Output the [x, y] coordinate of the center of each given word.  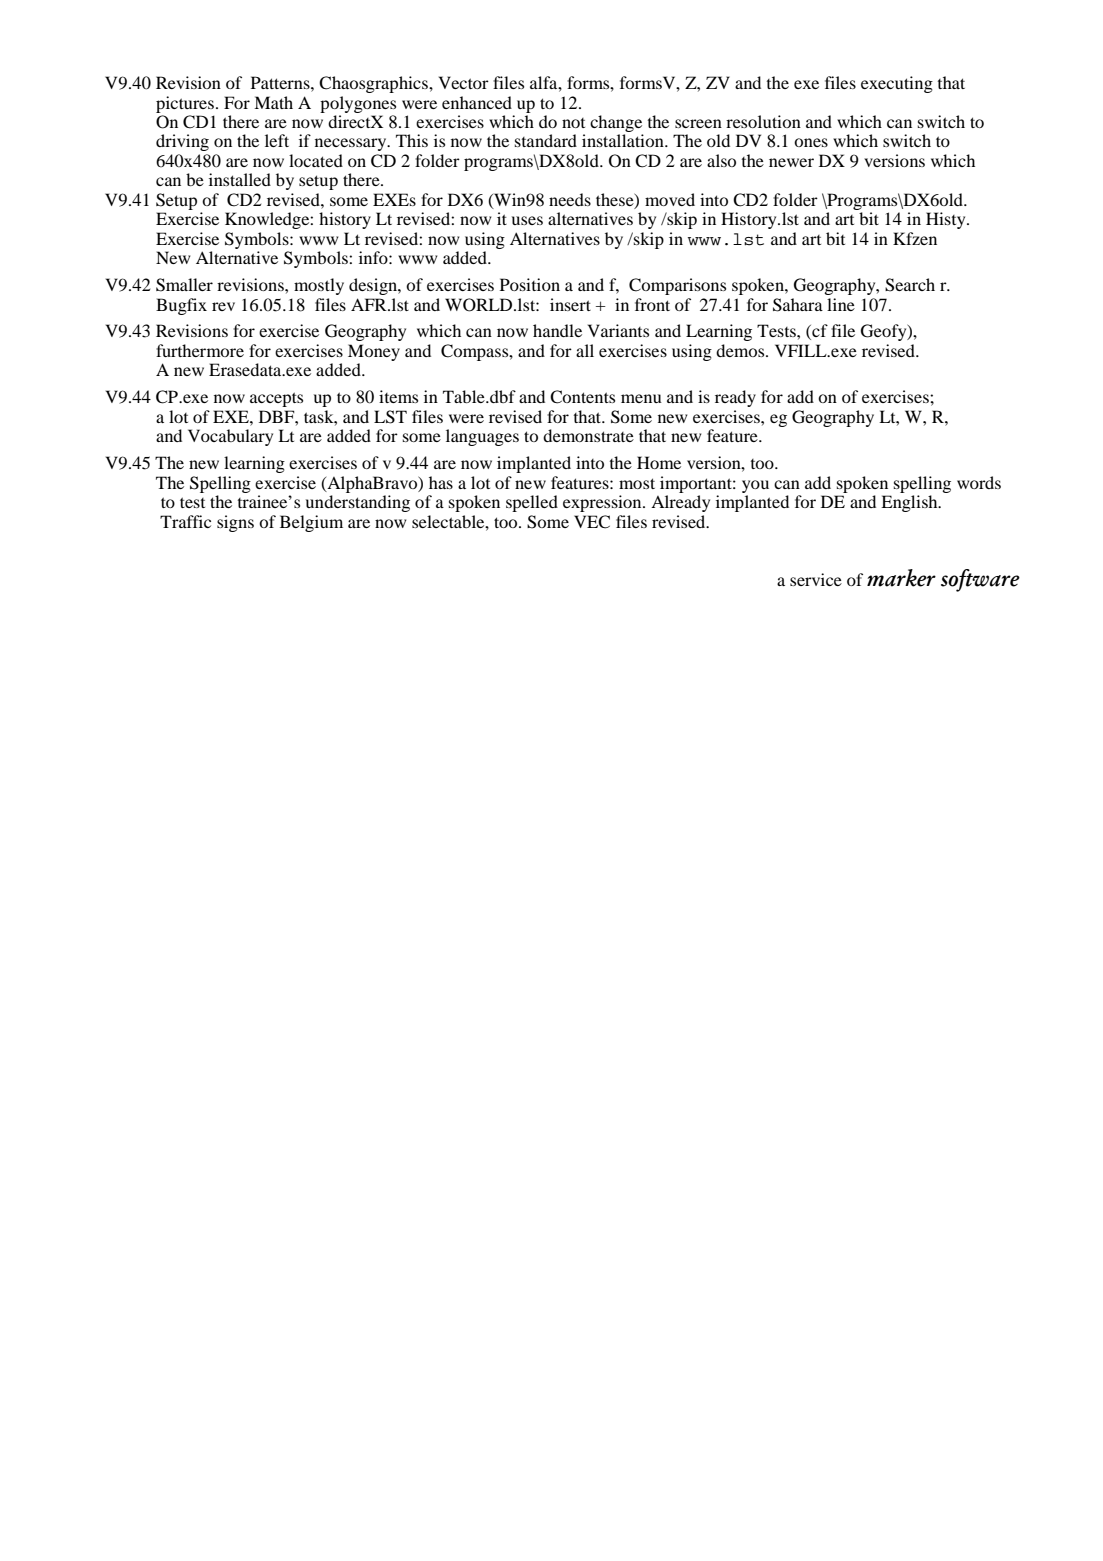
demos [741, 350]
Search [910, 285]
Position [530, 284]
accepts [276, 399]
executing [897, 84]
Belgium [311, 523]
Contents [582, 397]
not [573, 123]
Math [273, 102]
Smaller [184, 285]
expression [603, 503]
